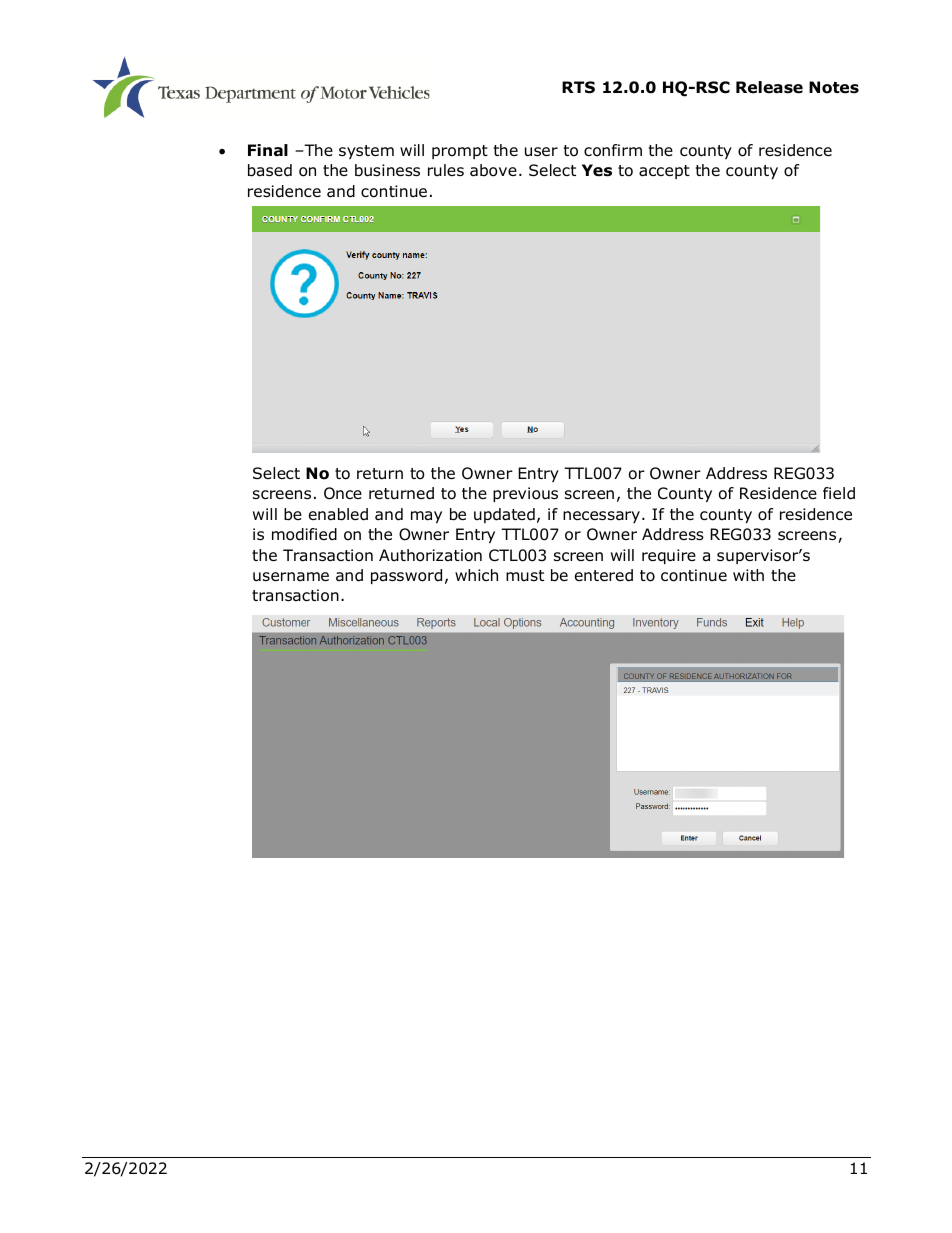 Image resolution: width=952 pixels, height=1233 pixels. I want to click on Release, so click(769, 87).
